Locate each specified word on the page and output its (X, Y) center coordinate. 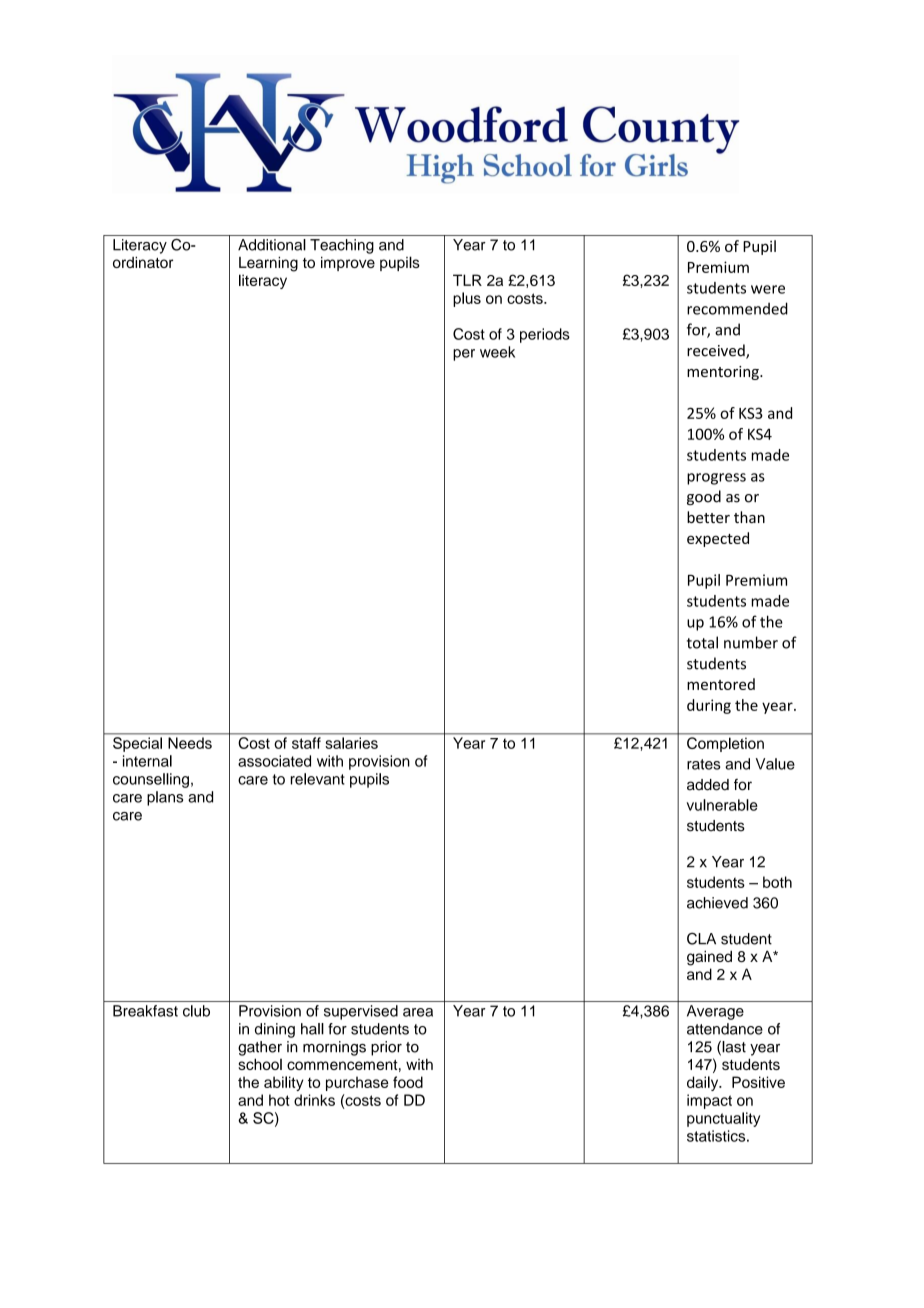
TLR (467, 280)
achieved (717, 903)
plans (165, 798)
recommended (737, 308)
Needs (190, 743)
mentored (721, 684)
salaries (352, 743)
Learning (268, 264)
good (704, 497)
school (260, 1064)
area (418, 1012)
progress (716, 479)
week (497, 352)
